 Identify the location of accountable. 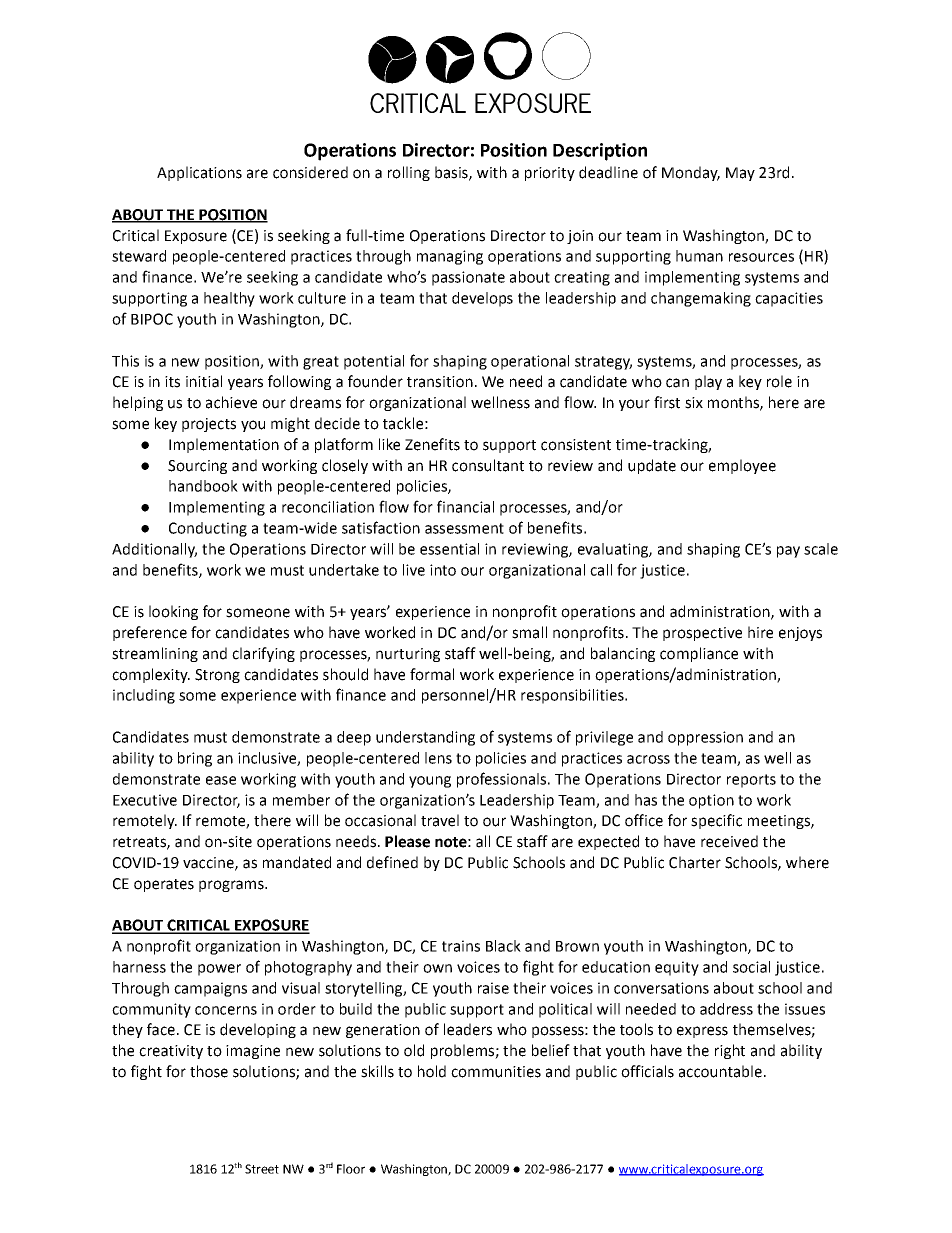
(720, 1071).
